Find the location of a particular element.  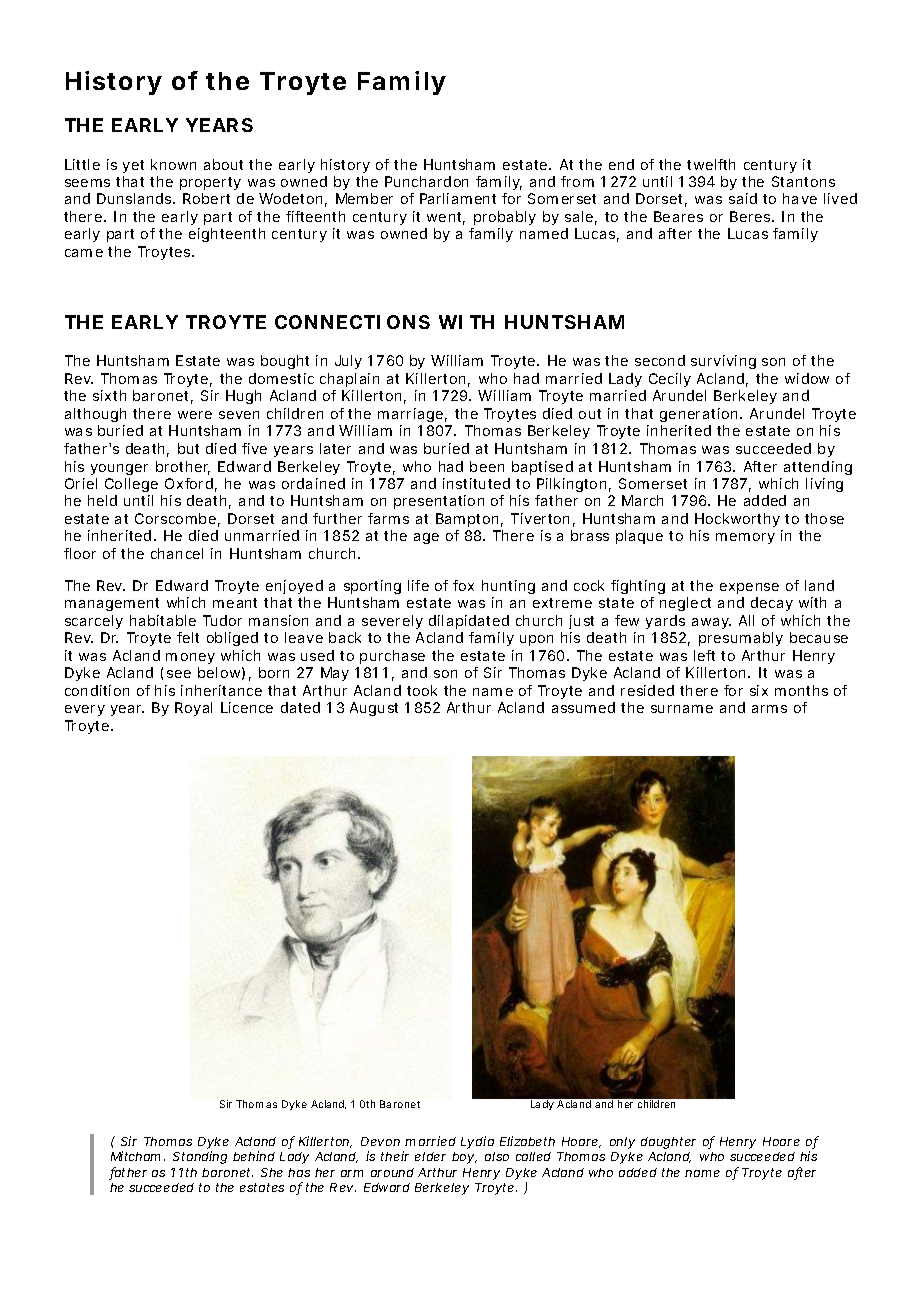

said is located at coordinates (743, 198).
